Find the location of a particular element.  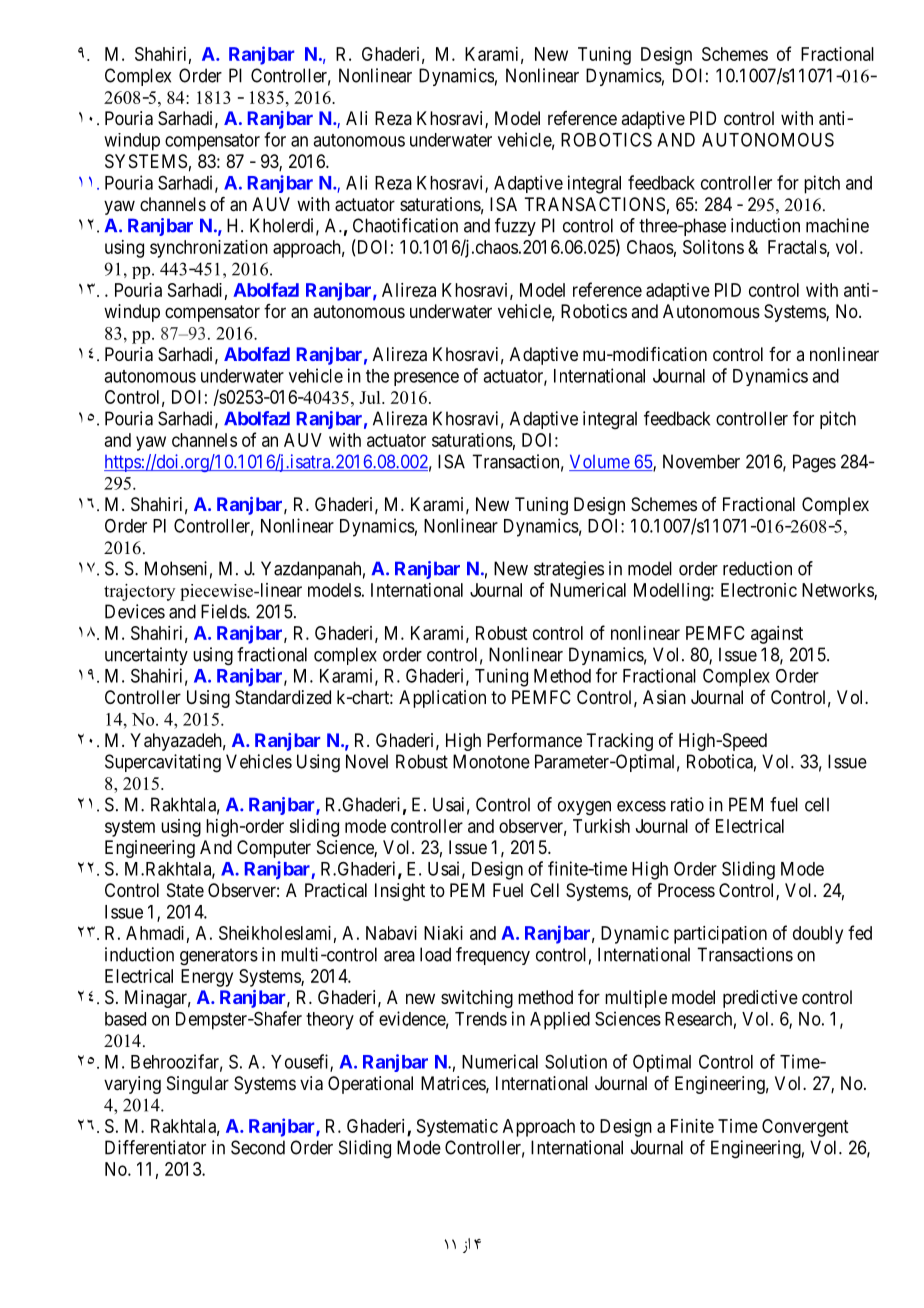

Solitons is located at coordinates (713, 247).
